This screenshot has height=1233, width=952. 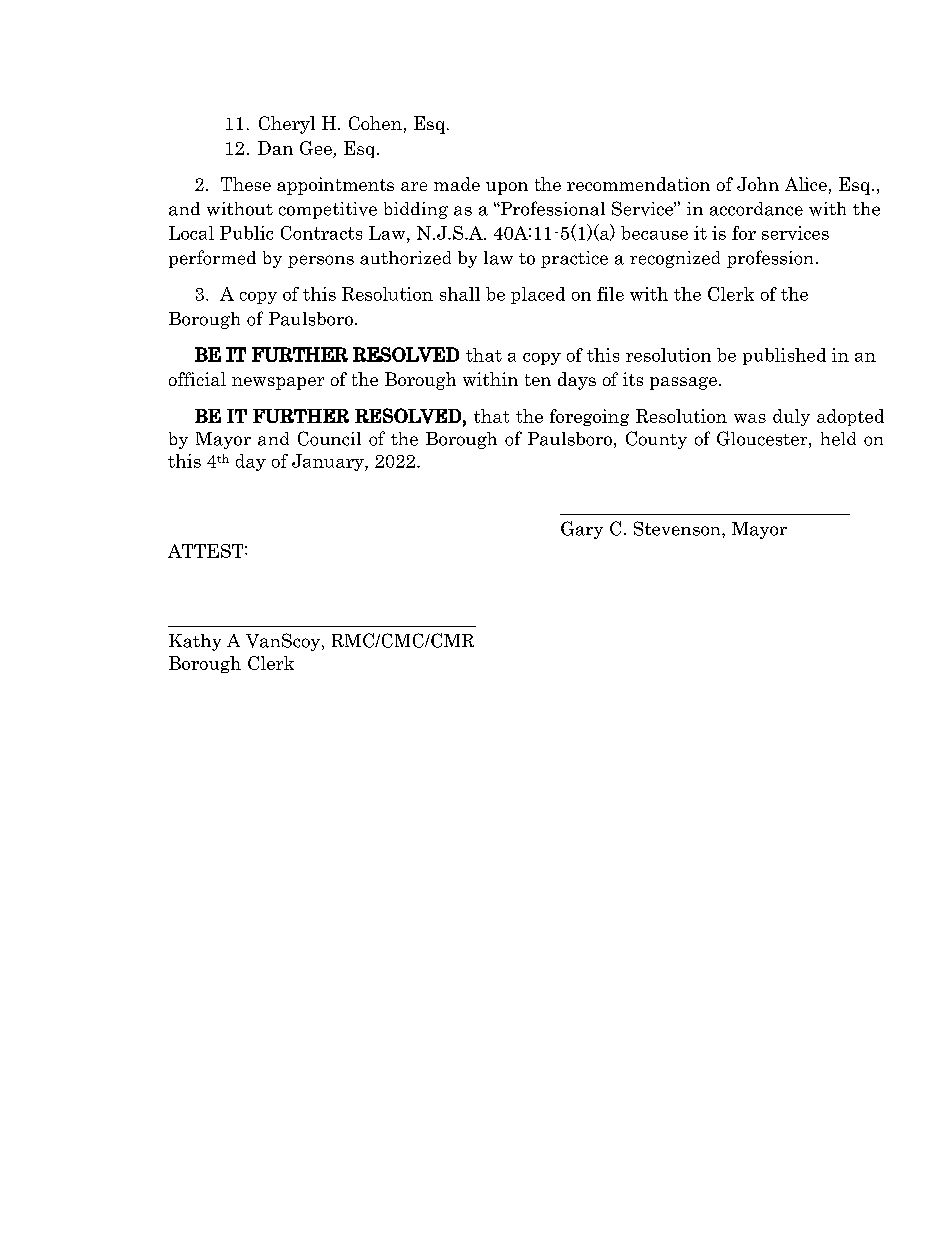 What do you see at coordinates (538, 380) in the screenshot?
I see `ten` at bounding box center [538, 380].
